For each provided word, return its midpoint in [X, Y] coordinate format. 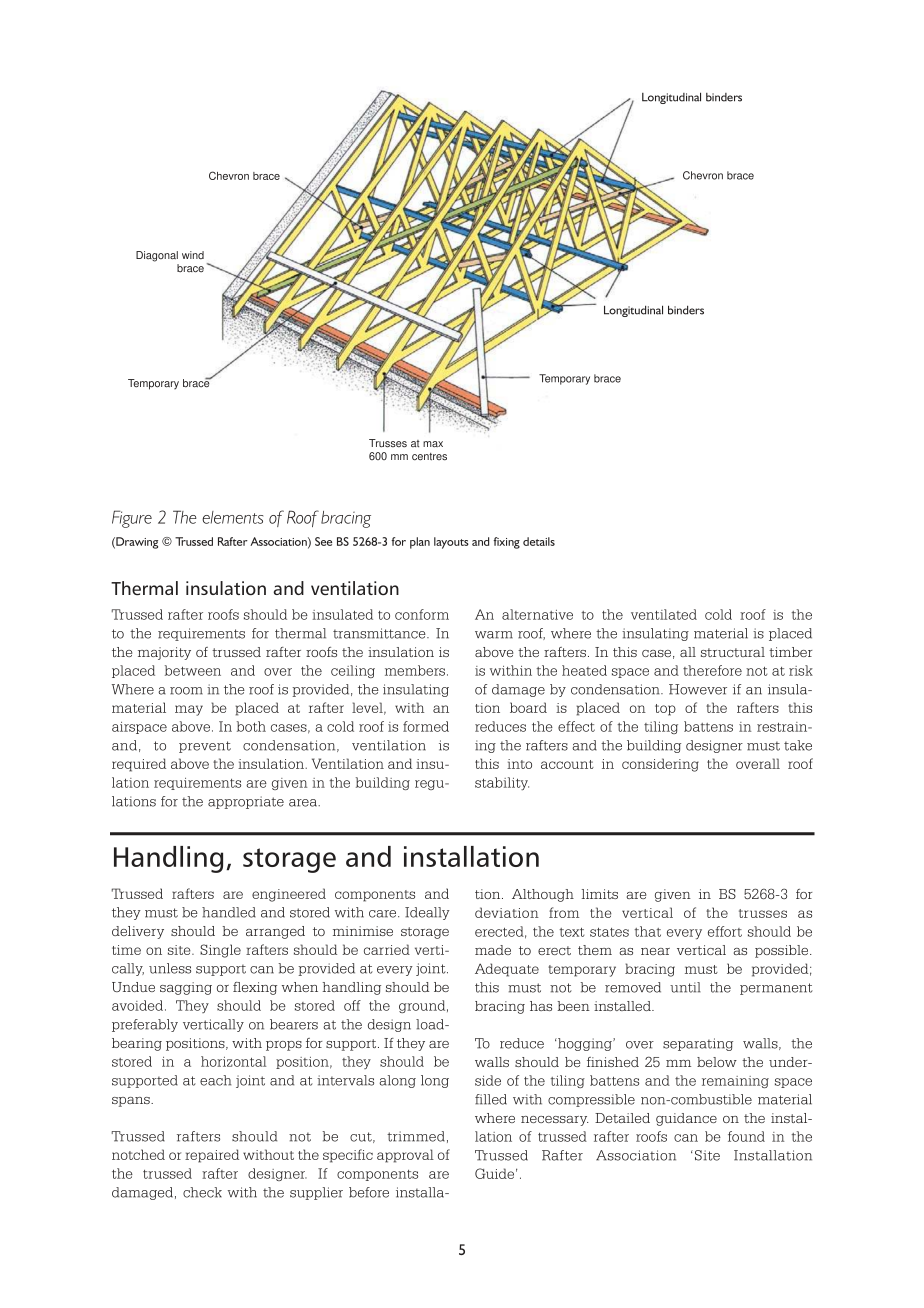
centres [429, 457]
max [433, 444]
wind [193, 255]
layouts [451, 543]
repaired [212, 1156]
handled [229, 912]
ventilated [664, 614]
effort [725, 931]
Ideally [427, 913]
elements [232, 517]
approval [405, 1156]
